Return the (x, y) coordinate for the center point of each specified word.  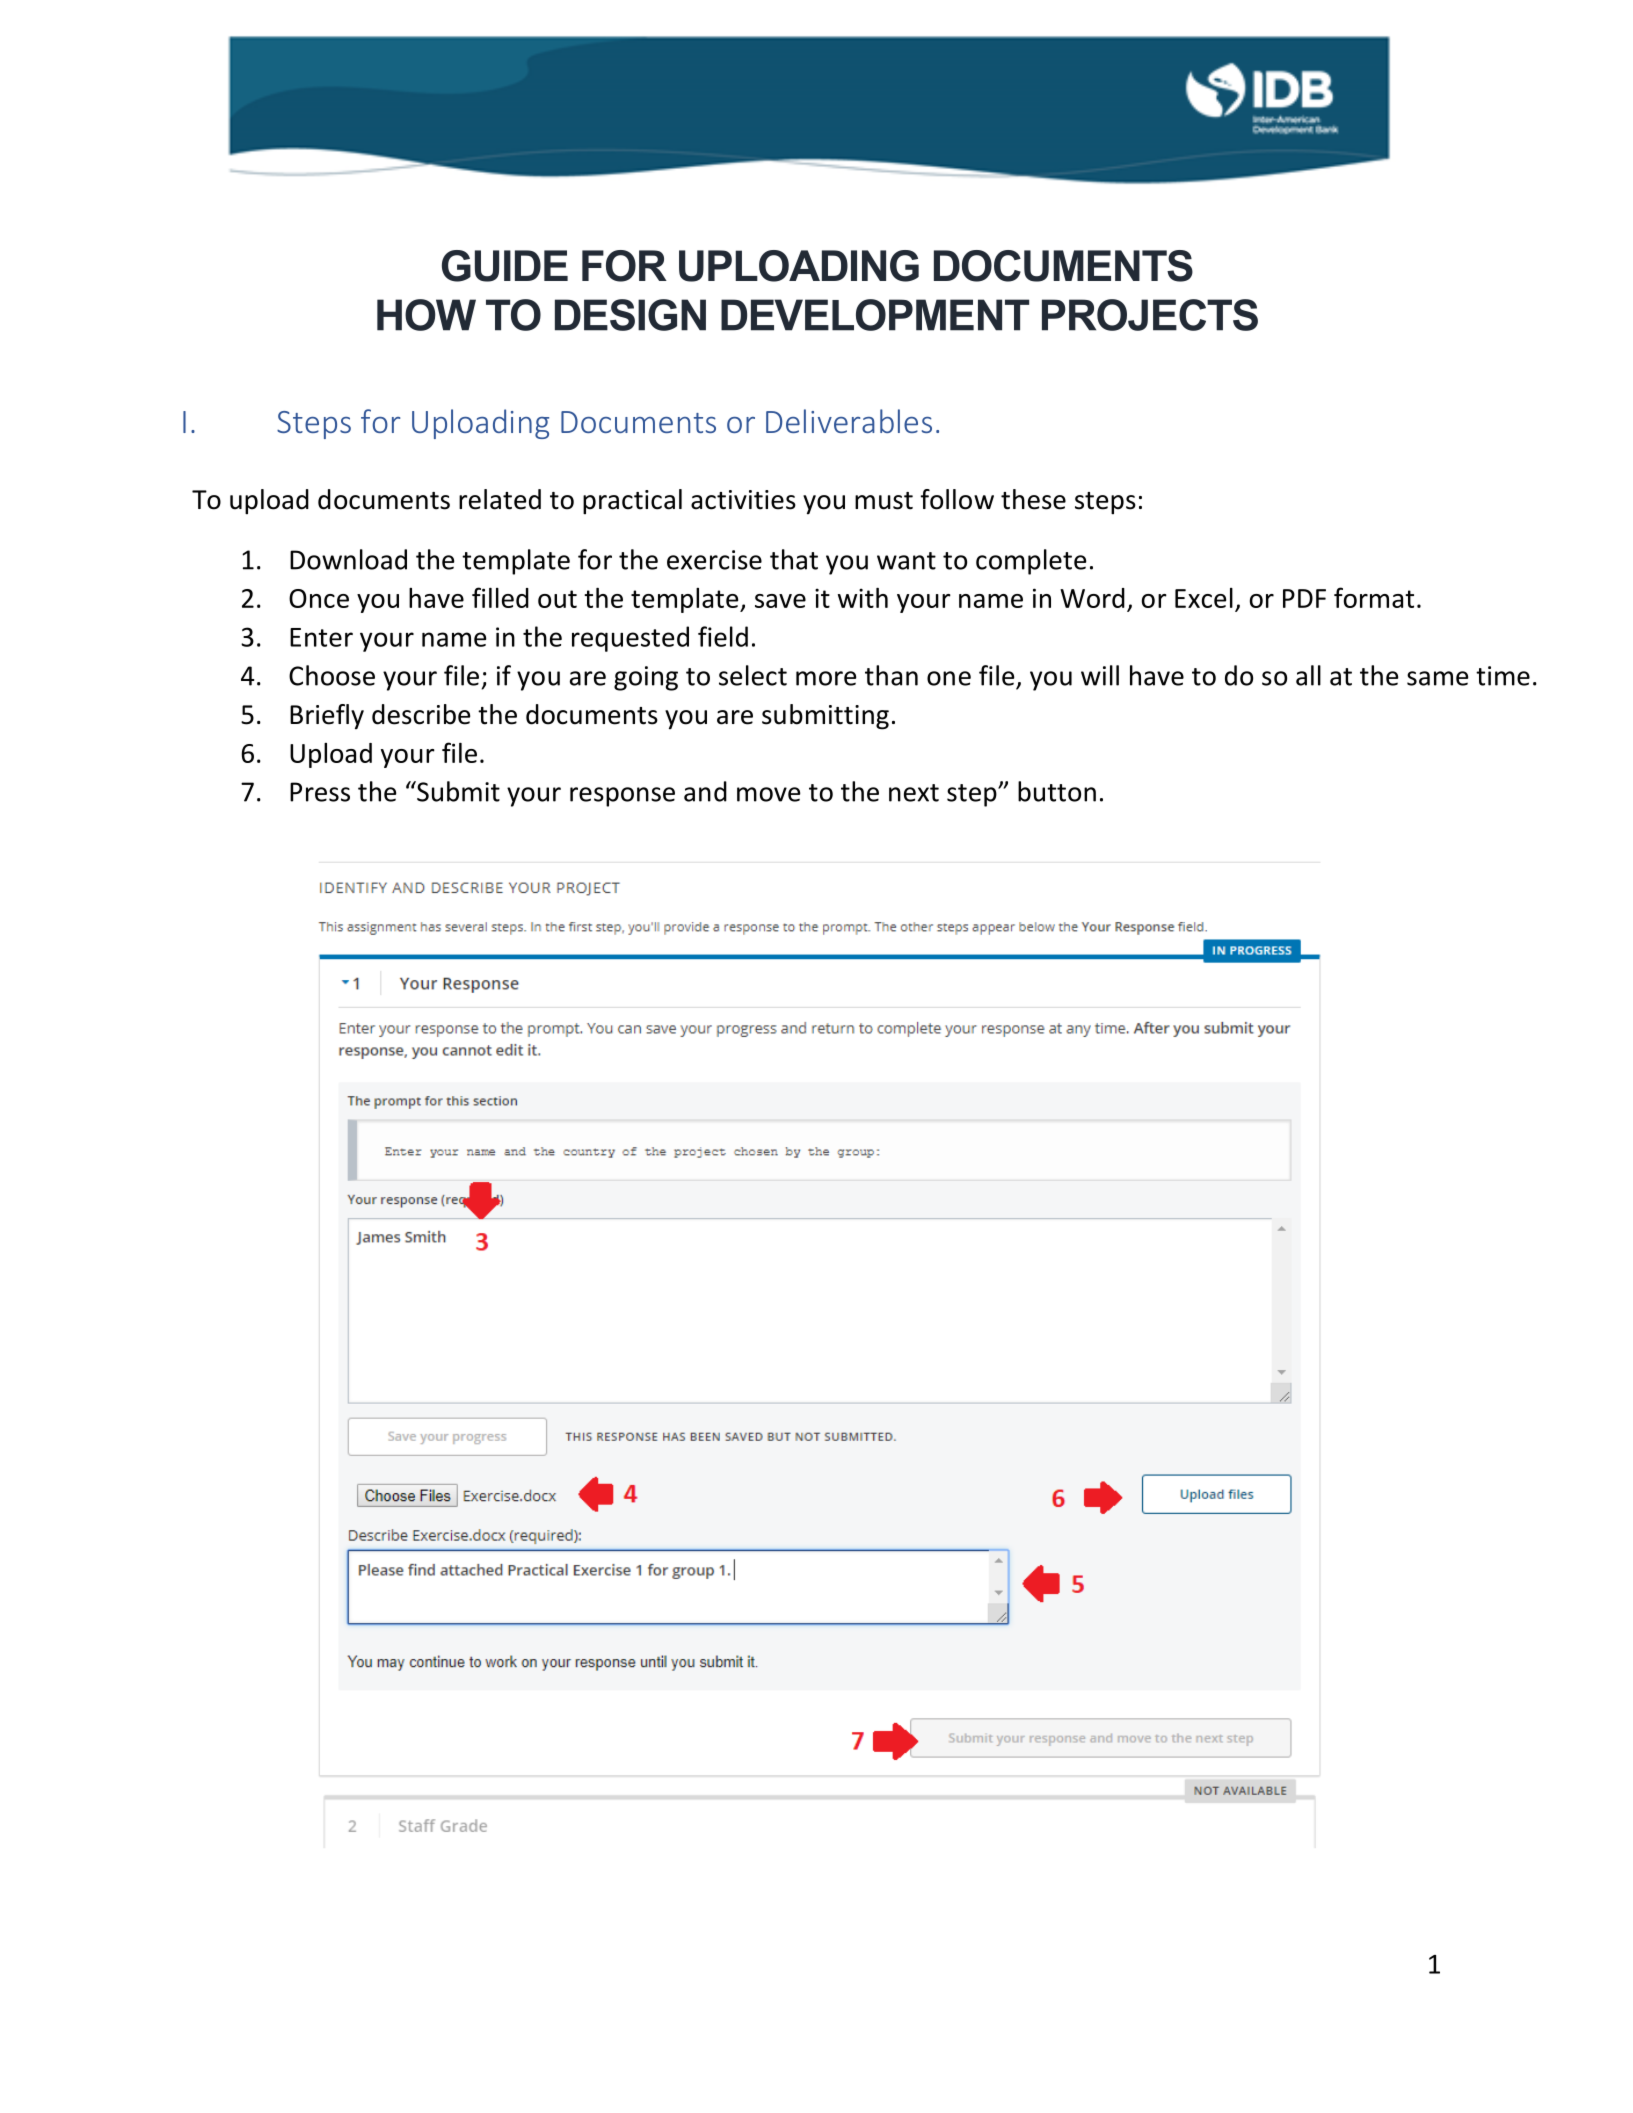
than (891, 675)
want (906, 561)
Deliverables (849, 421)
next (914, 793)
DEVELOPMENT (875, 315)
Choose (332, 675)
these (1033, 499)
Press (320, 792)
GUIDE (505, 266)
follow (957, 499)
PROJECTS (1150, 315)
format (1374, 597)
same (1438, 678)
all (1308, 675)
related (500, 499)
